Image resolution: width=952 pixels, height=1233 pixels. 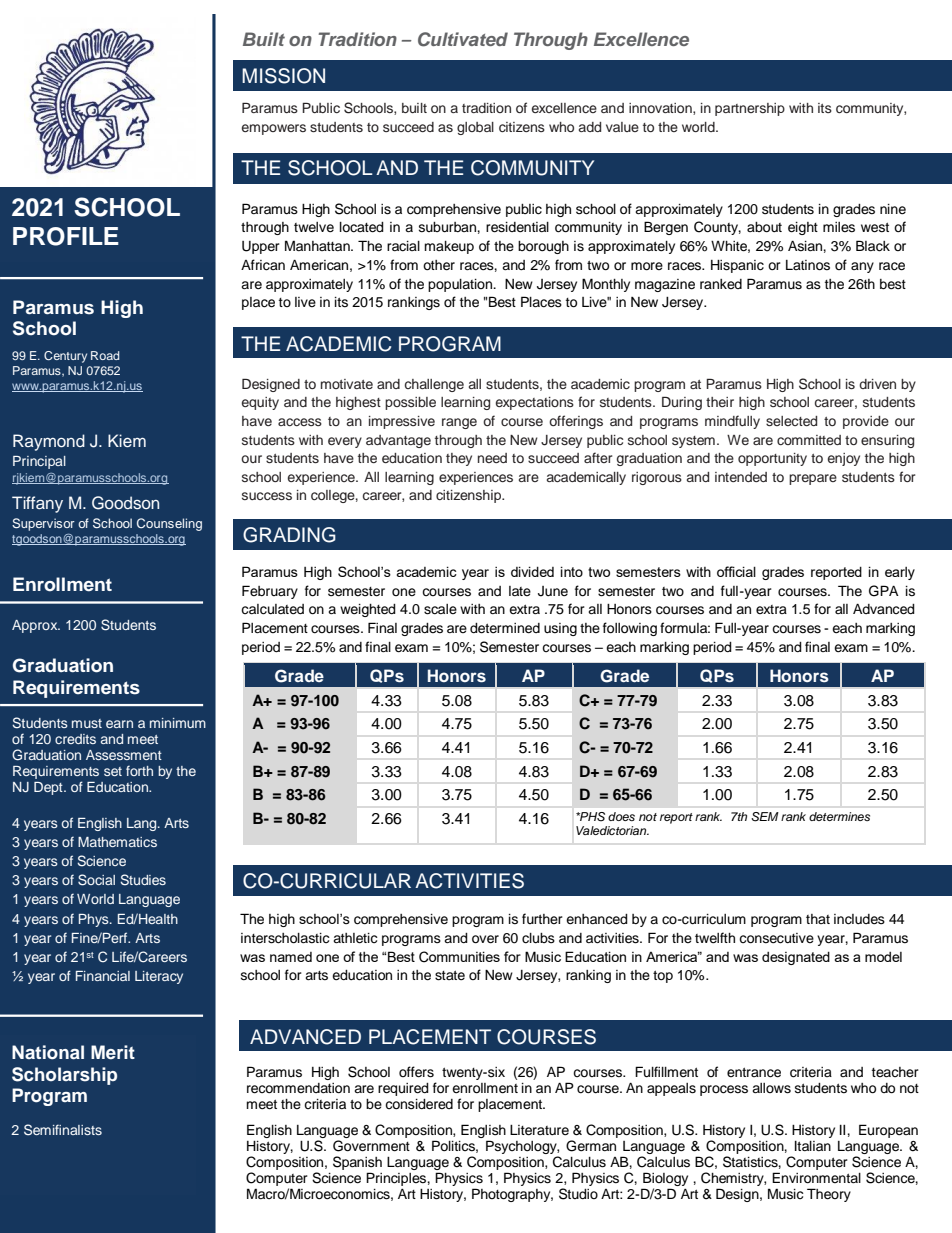 What do you see at coordinates (542, 918) in the screenshot?
I see `further` at bounding box center [542, 918].
